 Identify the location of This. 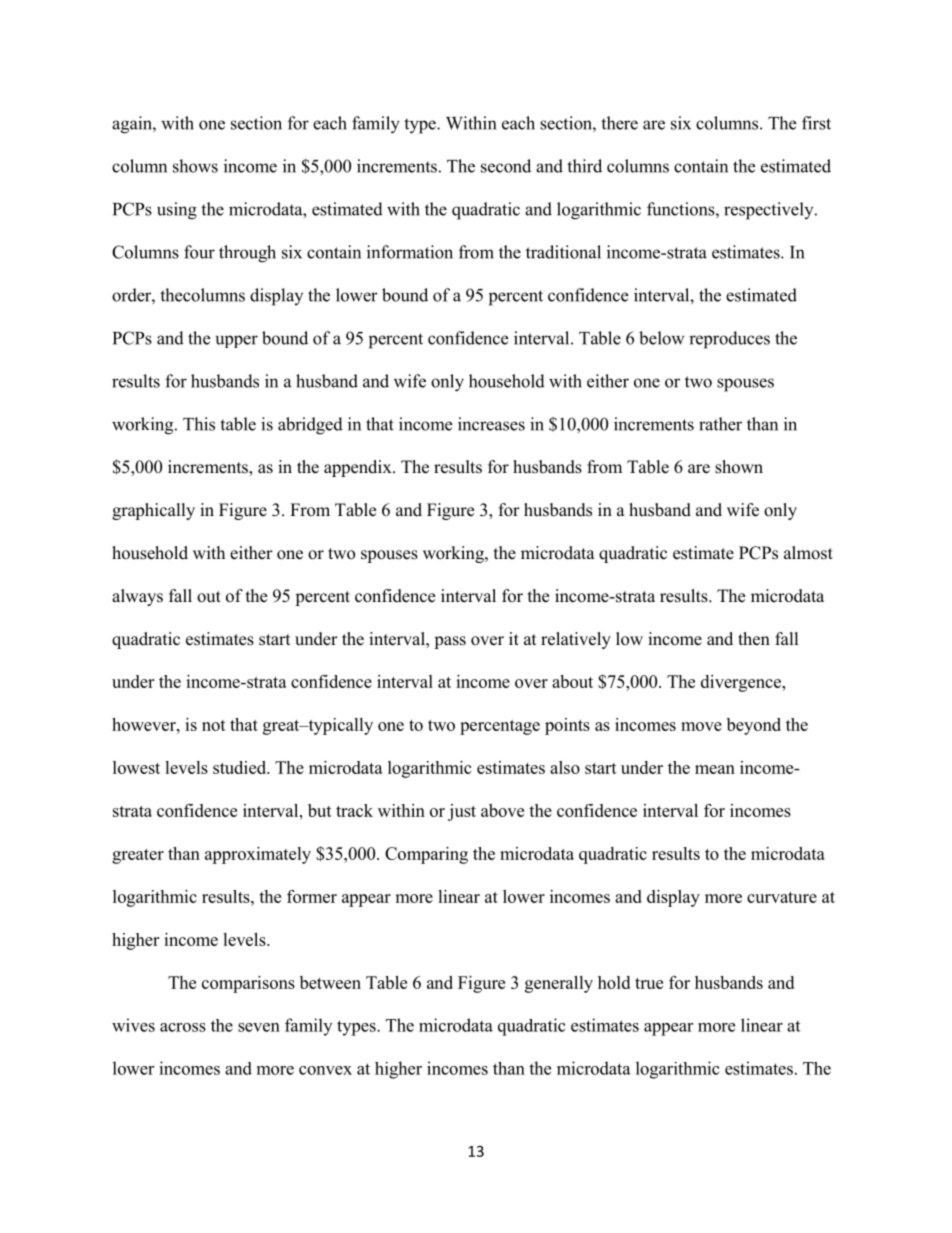
(199, 424).
